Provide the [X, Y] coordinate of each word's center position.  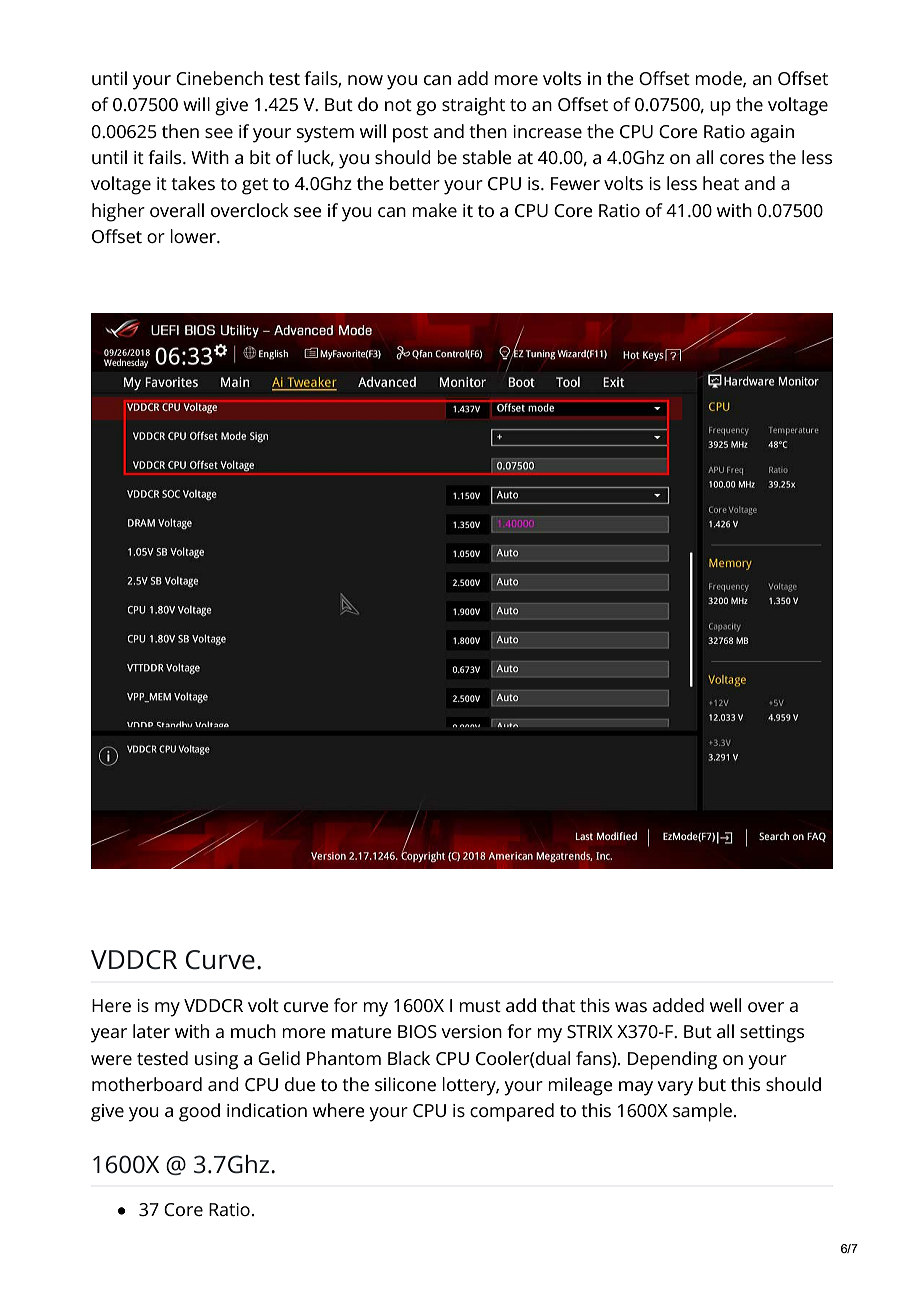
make [434, 210]
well [725, 1005]
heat [721, 183]
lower [194, 236]
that [558, 1005]
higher [118, 212]
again [772, 134]
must [480, 1006]
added [678, 1005]
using [216, 1061]
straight [473, 106]
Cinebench [219, 78]
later [151, 1031]
